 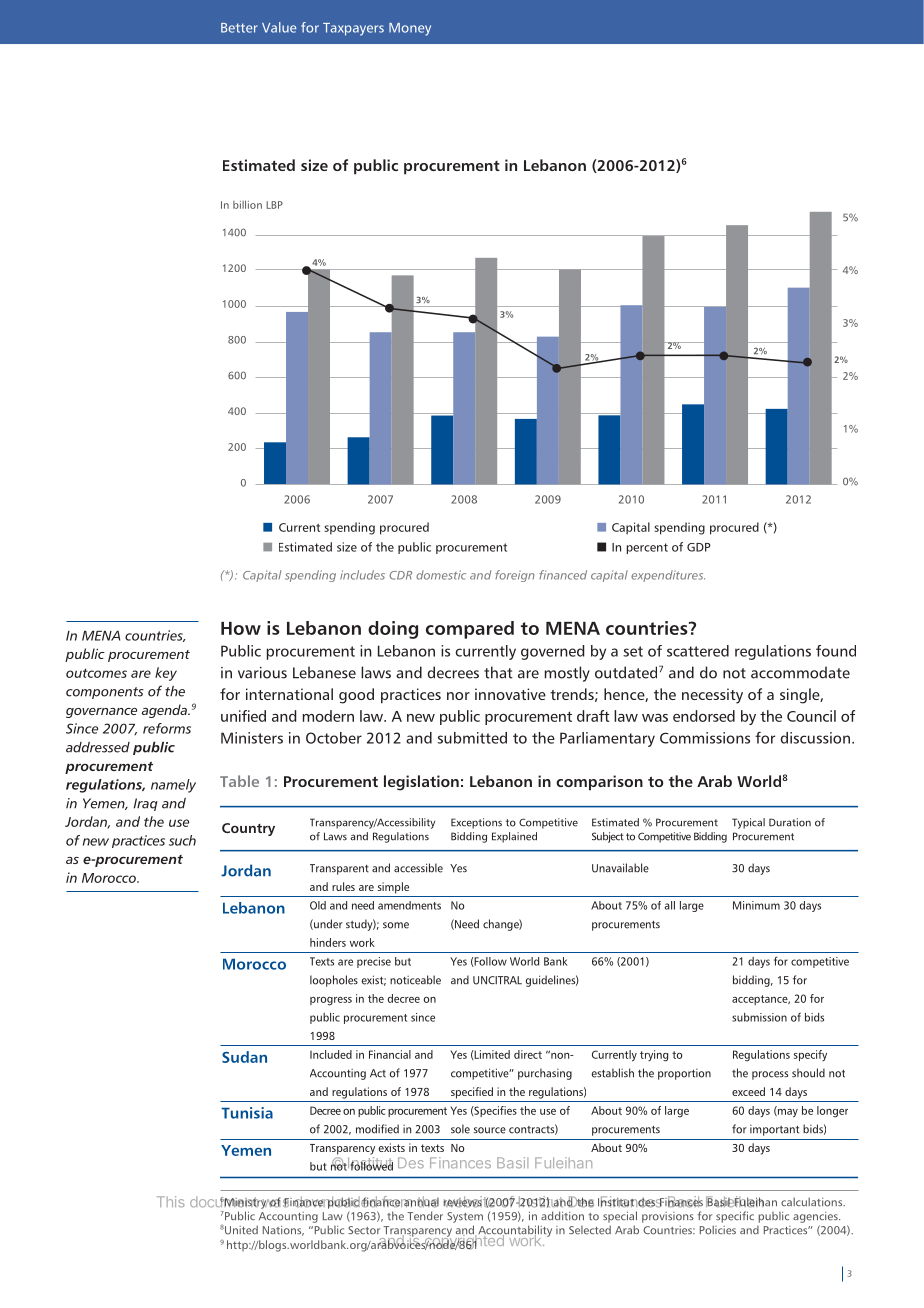 What do you see at coordinates (698, 651) in the screenshot?
I see `scattered` at bounding box center [698, 651].
